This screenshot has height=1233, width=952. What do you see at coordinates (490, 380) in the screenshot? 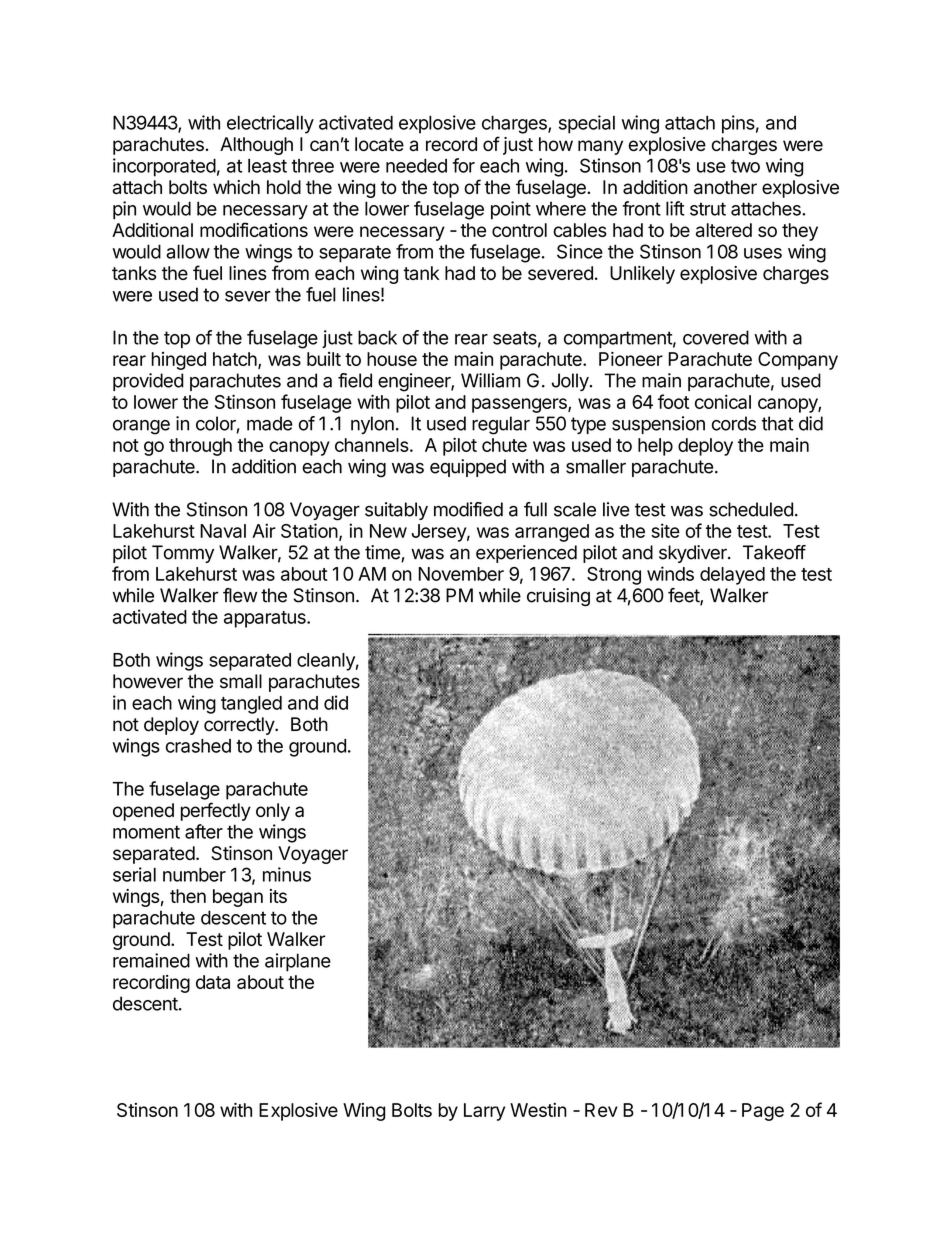
I see `William` at bounding box center [490, 380].
